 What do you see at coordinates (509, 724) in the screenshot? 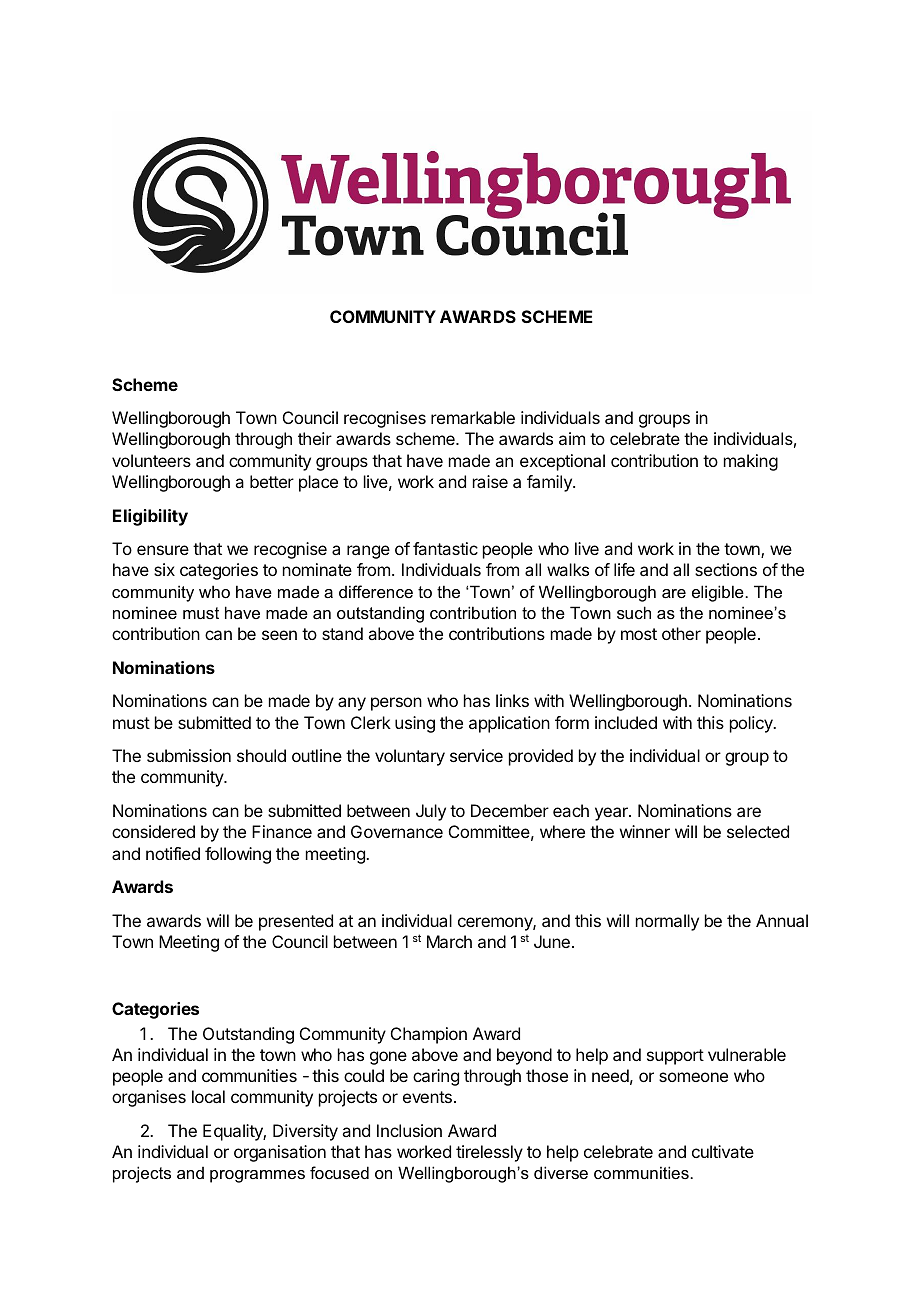
I see `application` at bounding box center [509, 724].
